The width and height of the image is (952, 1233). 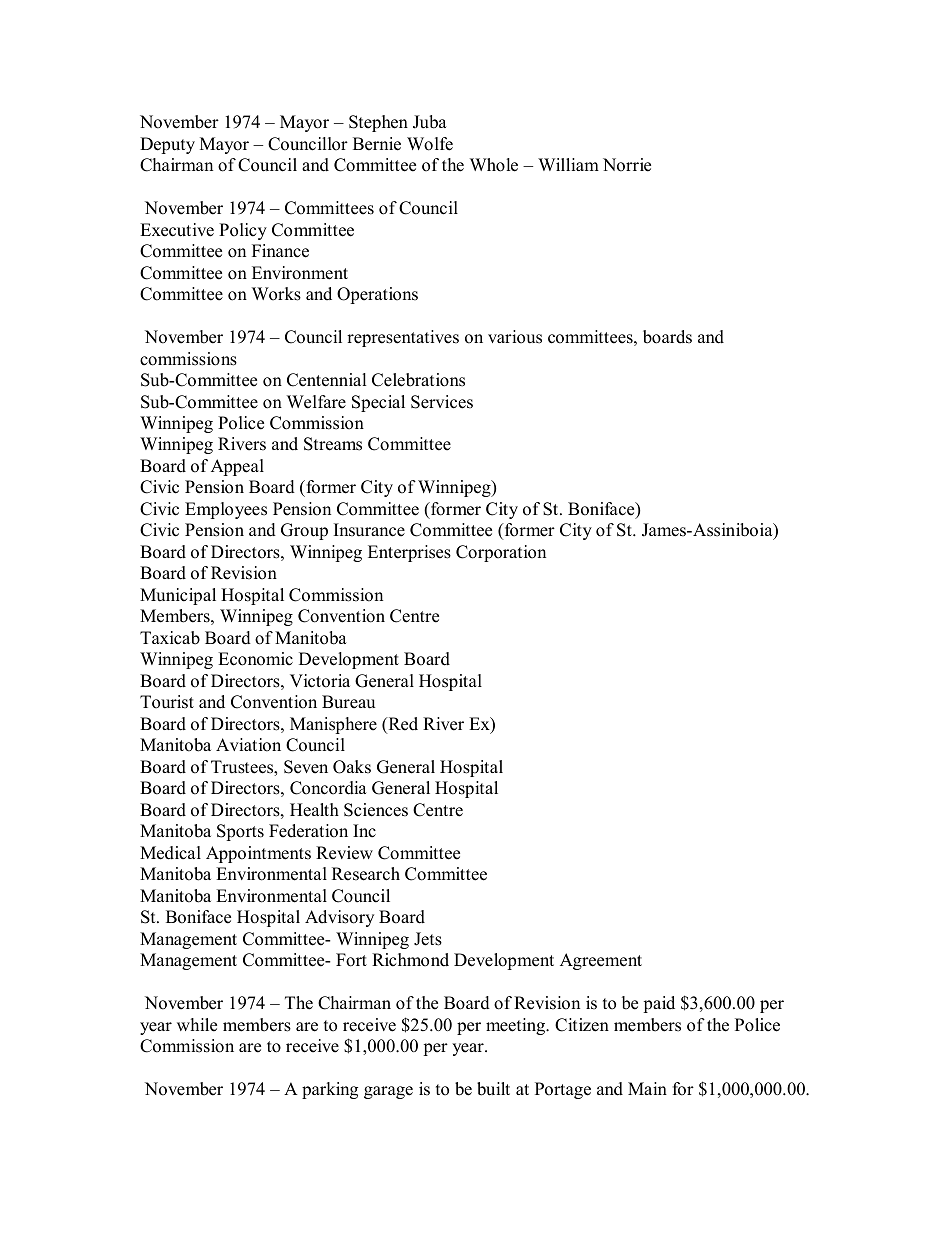 I want to click on Deputy, so click(x=167, y=145).
